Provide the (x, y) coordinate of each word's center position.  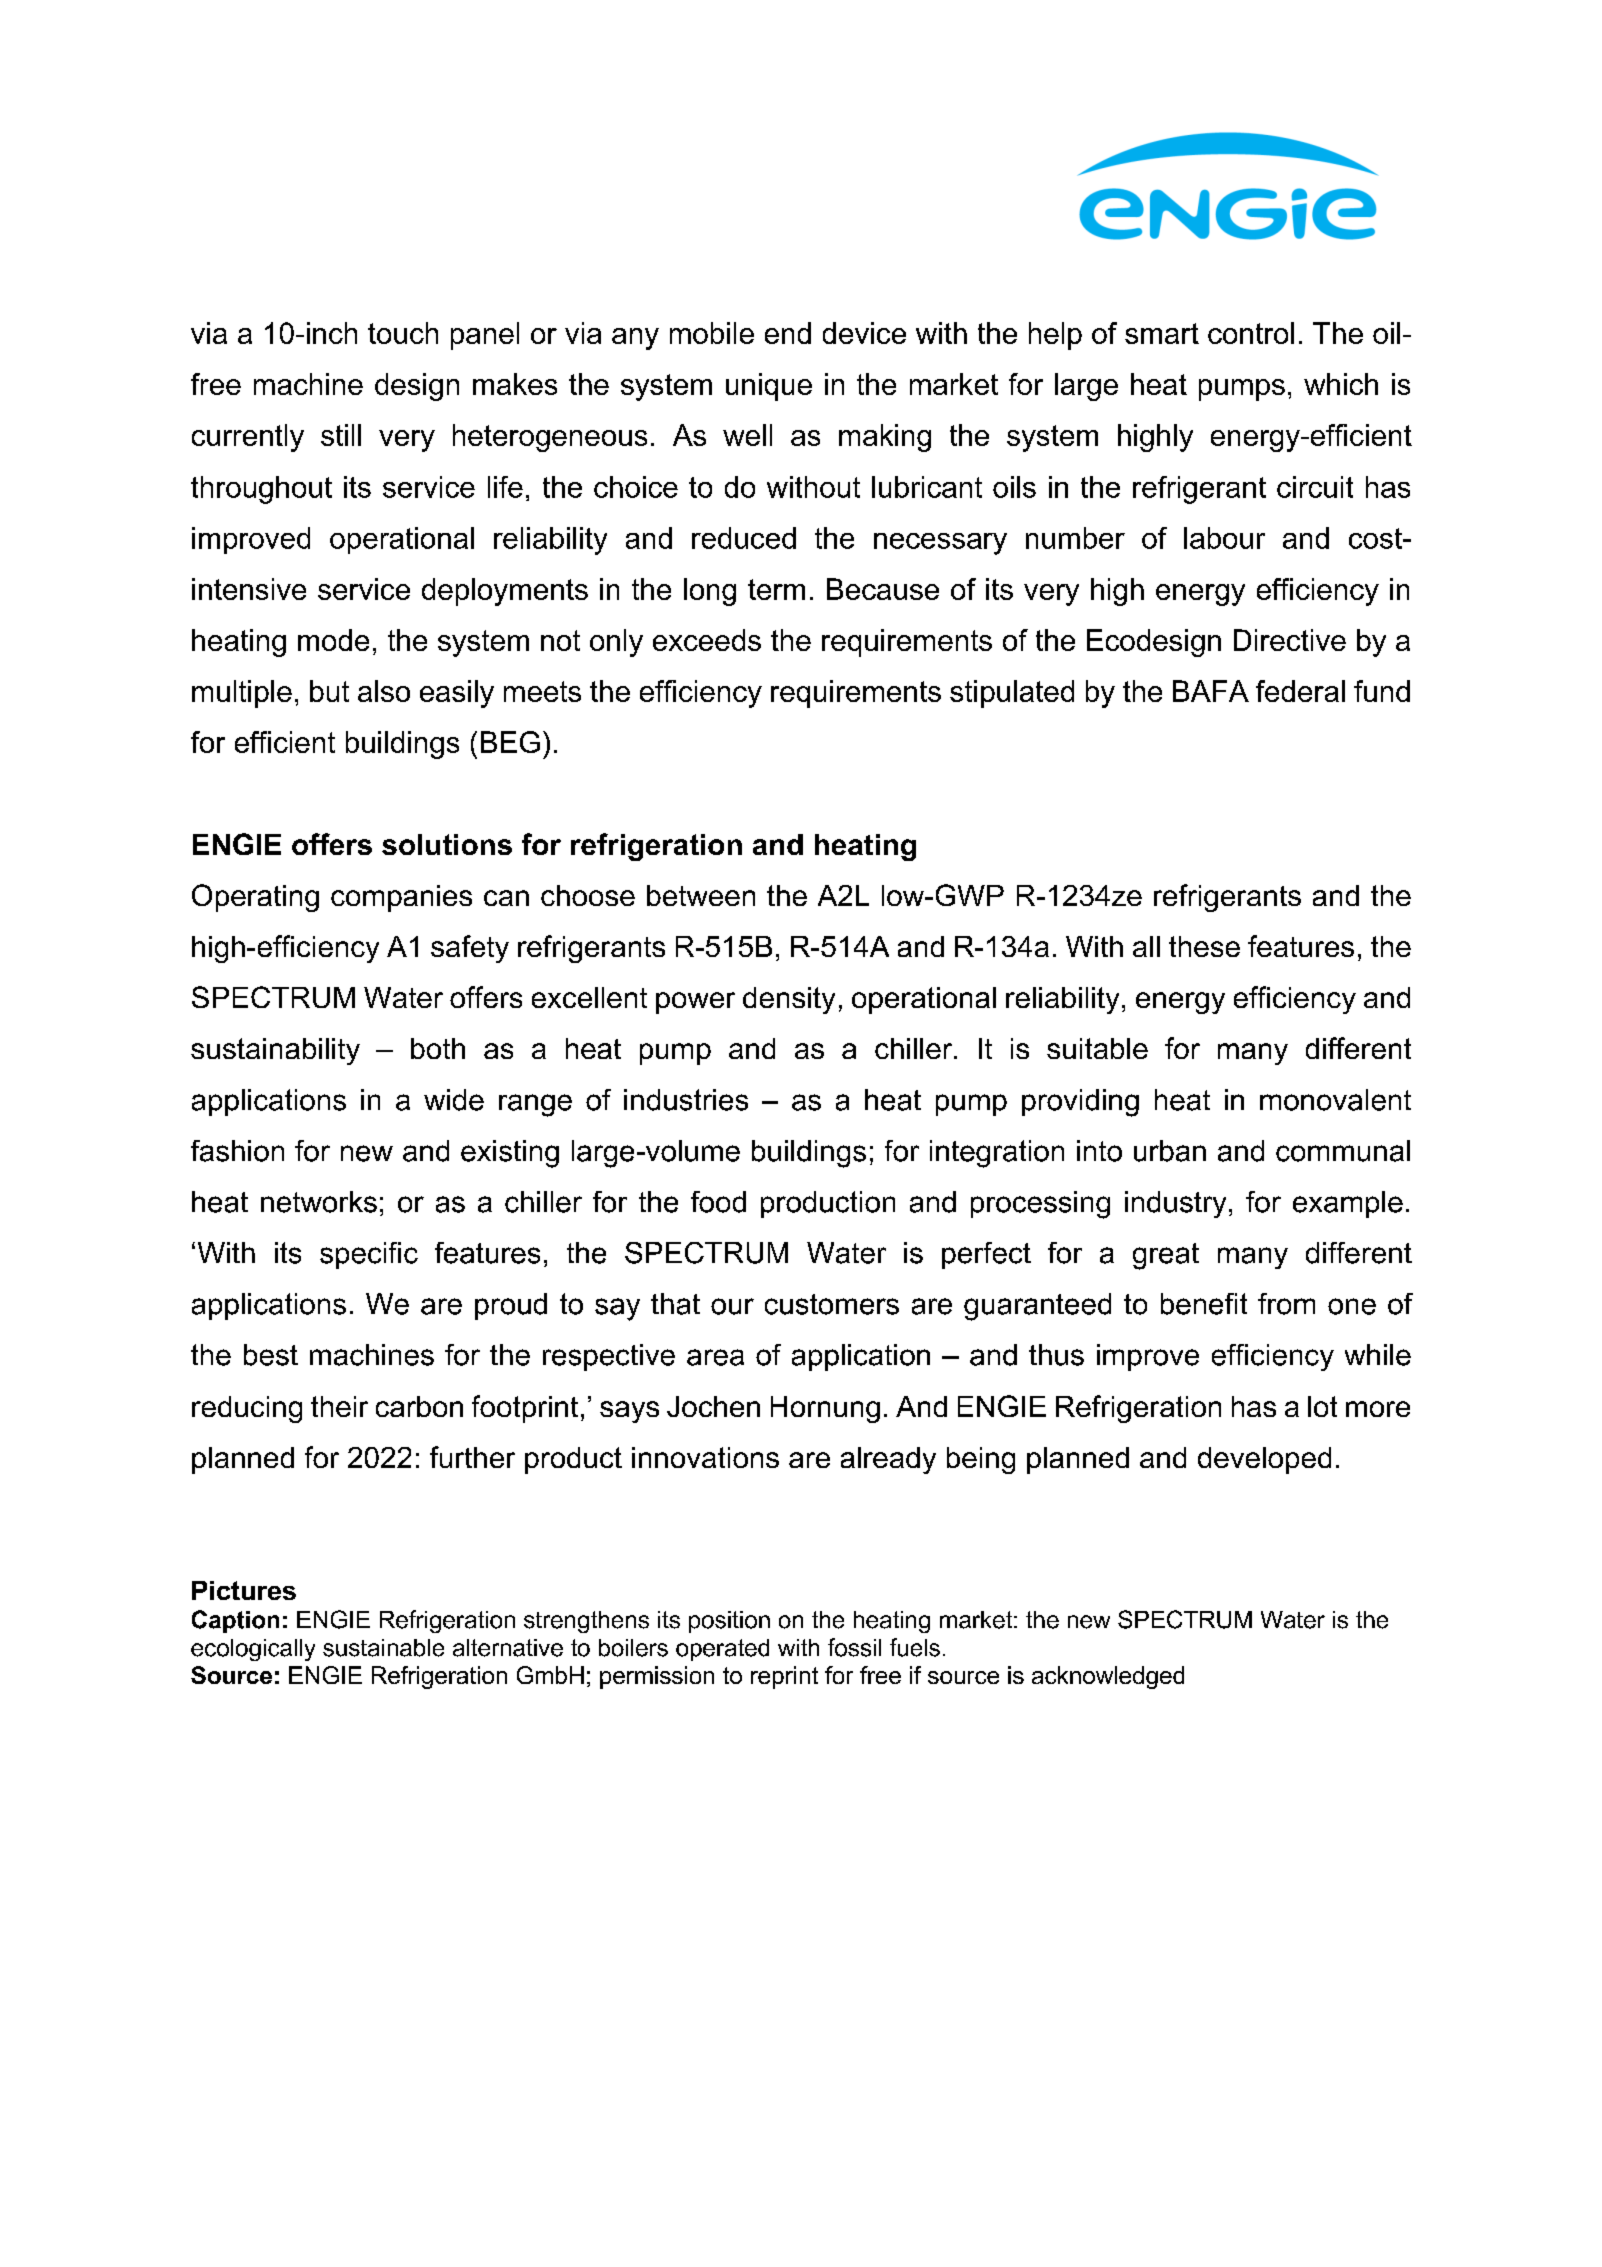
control (1251, 333)
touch (403, 333)
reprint (784, 1677)
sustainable (383, 1648)
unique (769, 387)
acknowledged (1108, 1677)
